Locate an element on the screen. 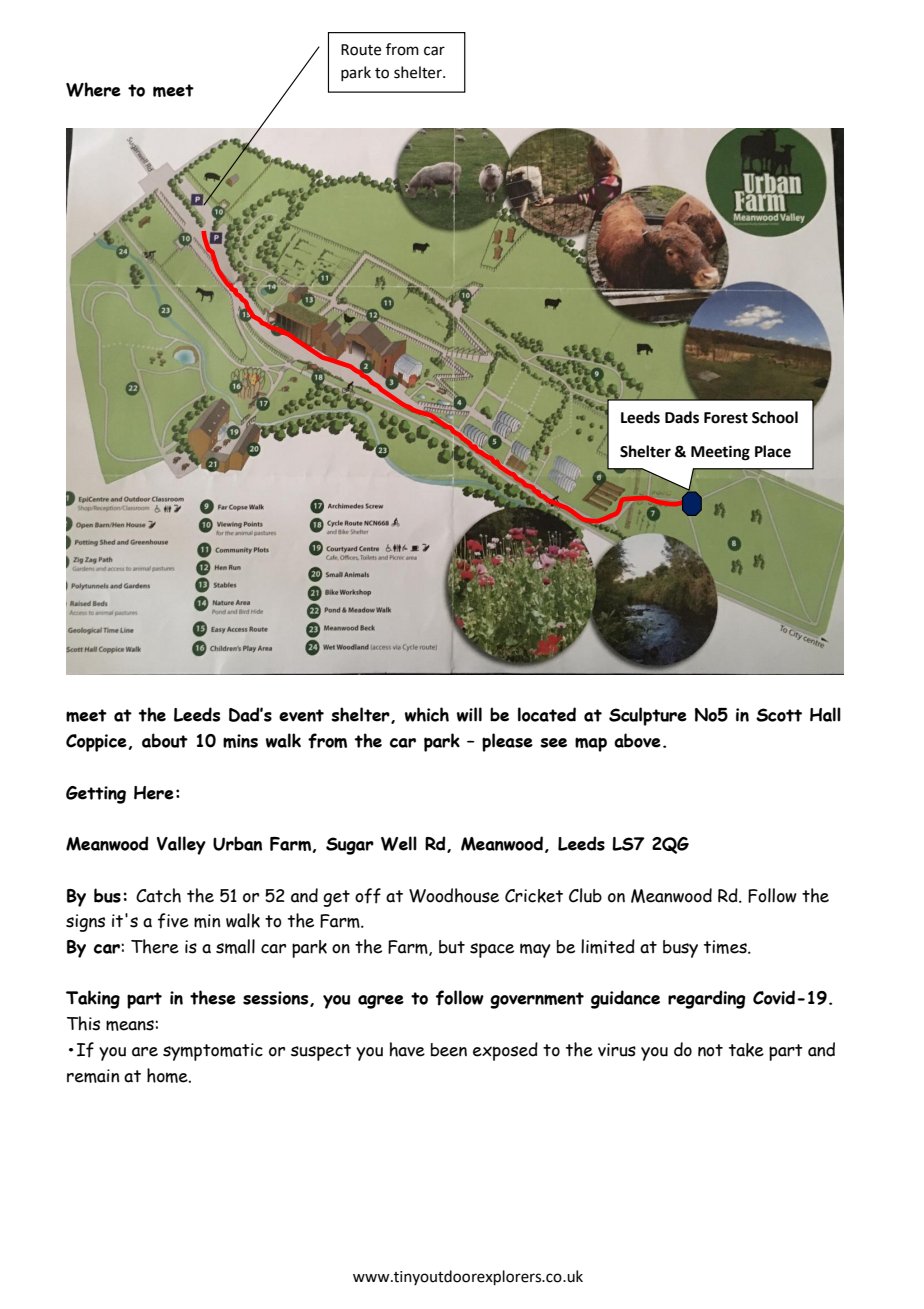 The image size is (924, 1309). which is located at coordinates (427, 714).
